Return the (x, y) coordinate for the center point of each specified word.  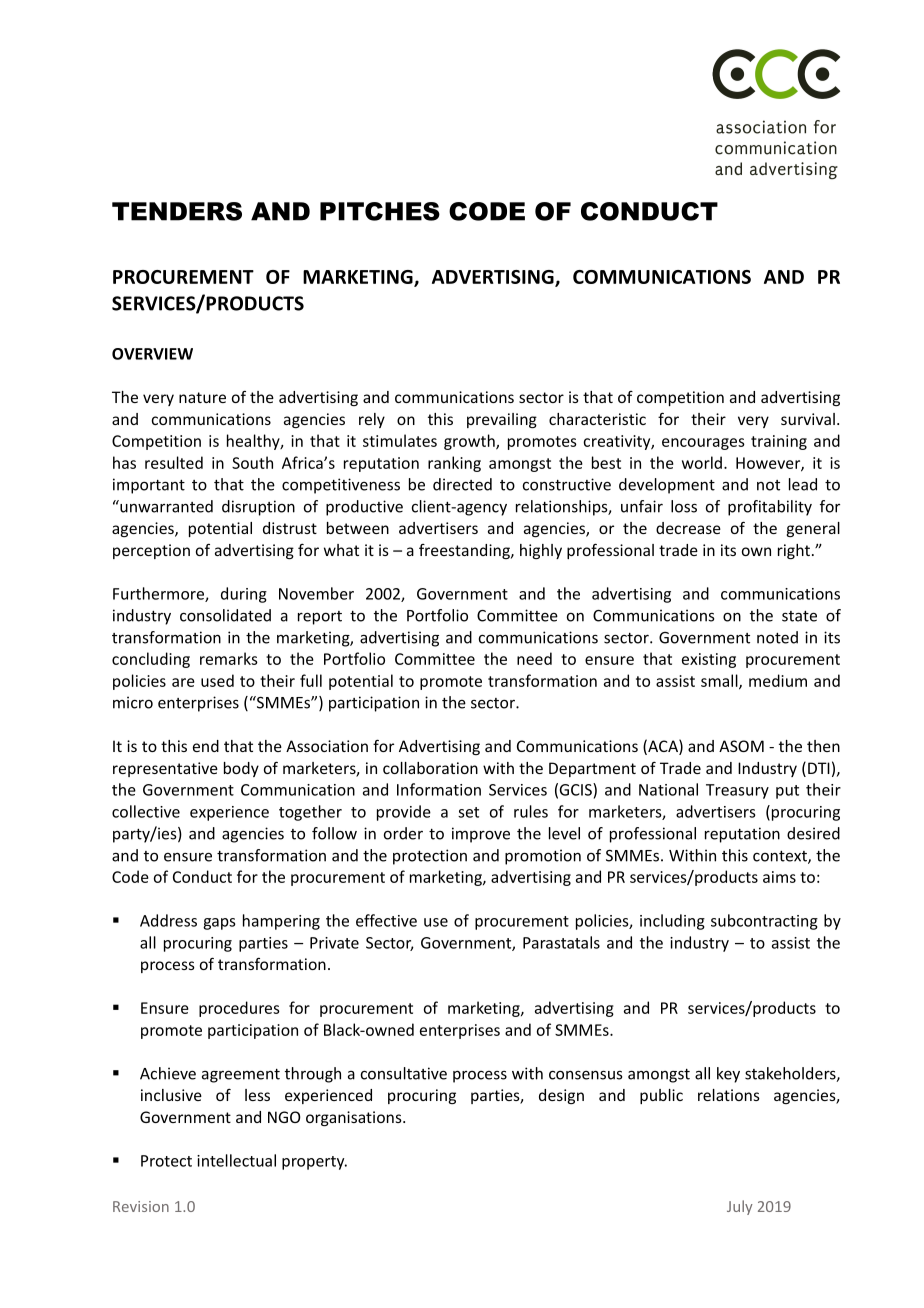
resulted (174, 462)
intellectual (236, 1160)
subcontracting (764, 922)
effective (386, 920)
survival (808, 419)
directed (462, 484)
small (720, 681)
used (217, 680)
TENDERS (177, 211)
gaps (219, 924)
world (702, 462)
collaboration (430, 768)
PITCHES (380, 211)
